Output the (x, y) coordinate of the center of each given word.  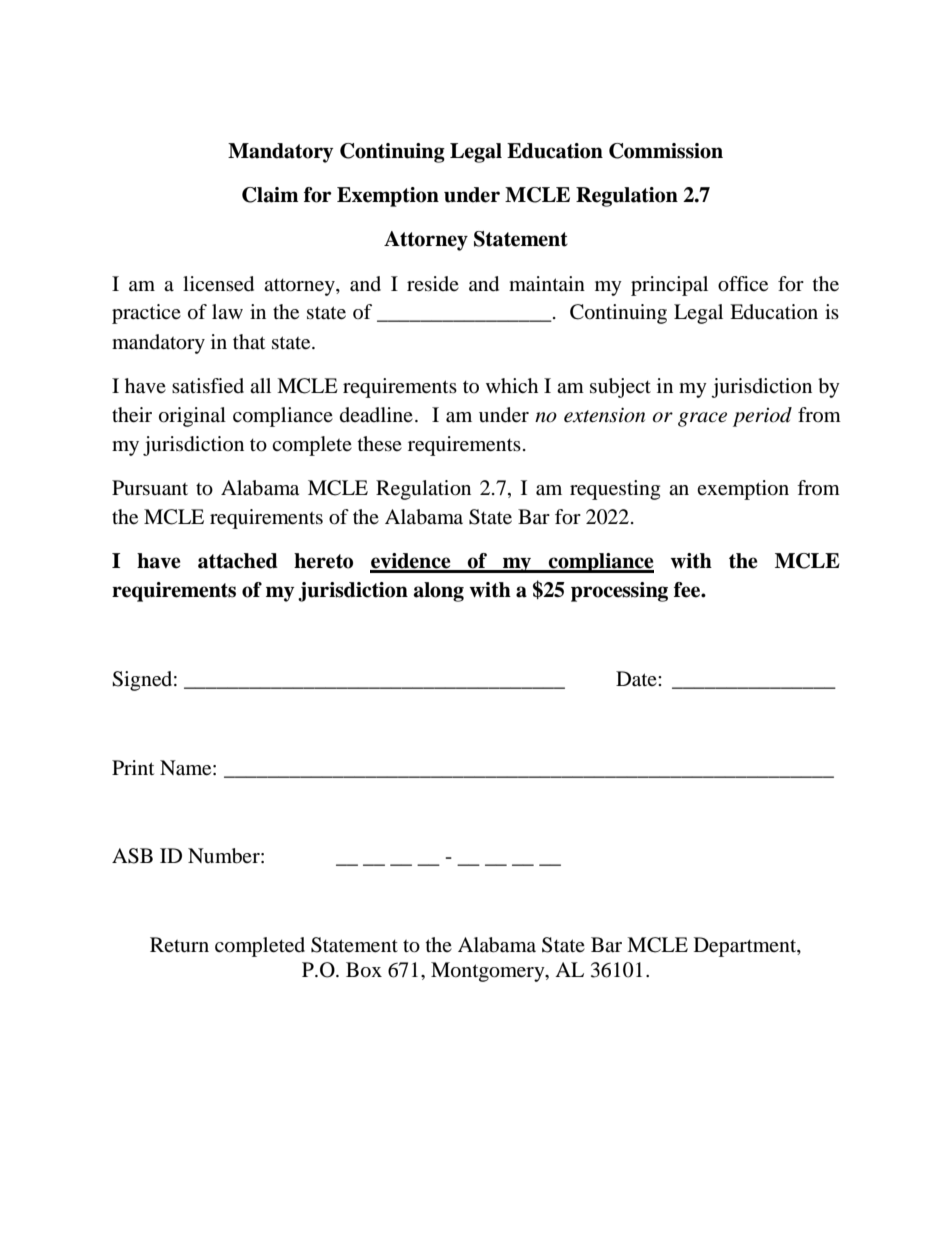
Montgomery (489, 972)
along (439, 592)
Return (179, 944)
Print (133, 767)
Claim (270, 195)
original (192, 417)
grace (702, 419)
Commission (666, 151)
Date (637, 679)
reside (433, 283)
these (380, 443)
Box (364, 970)
